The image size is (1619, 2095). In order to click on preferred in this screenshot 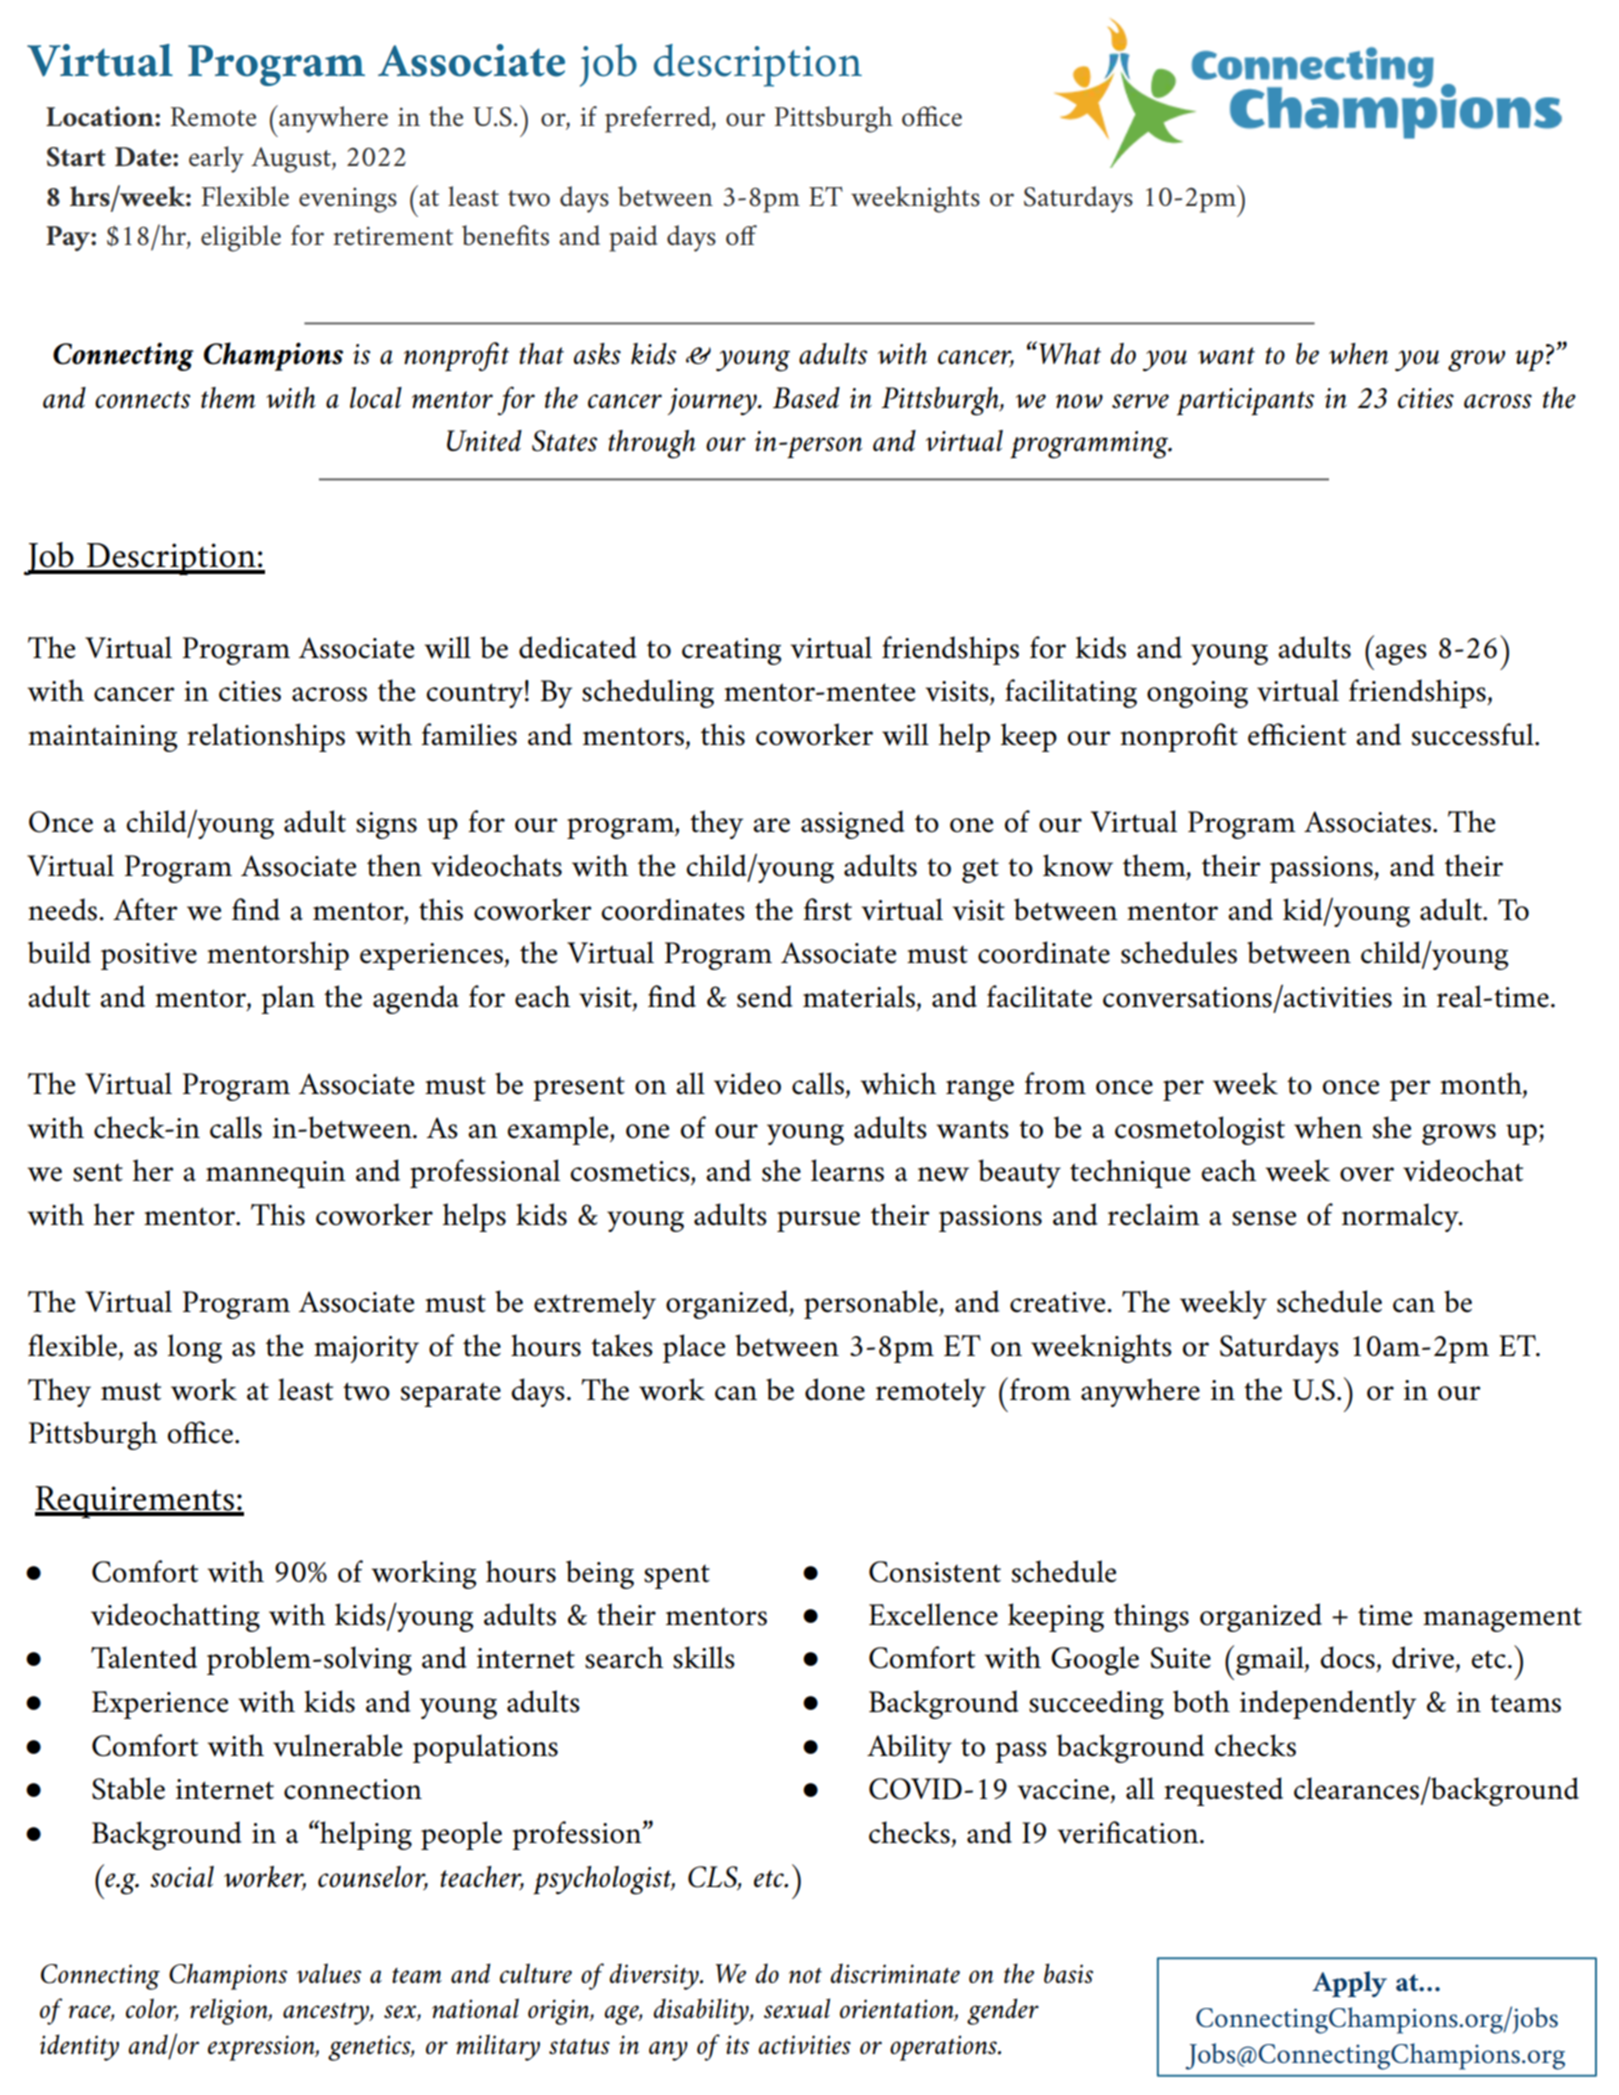, I will do `click(659, 119)`.
